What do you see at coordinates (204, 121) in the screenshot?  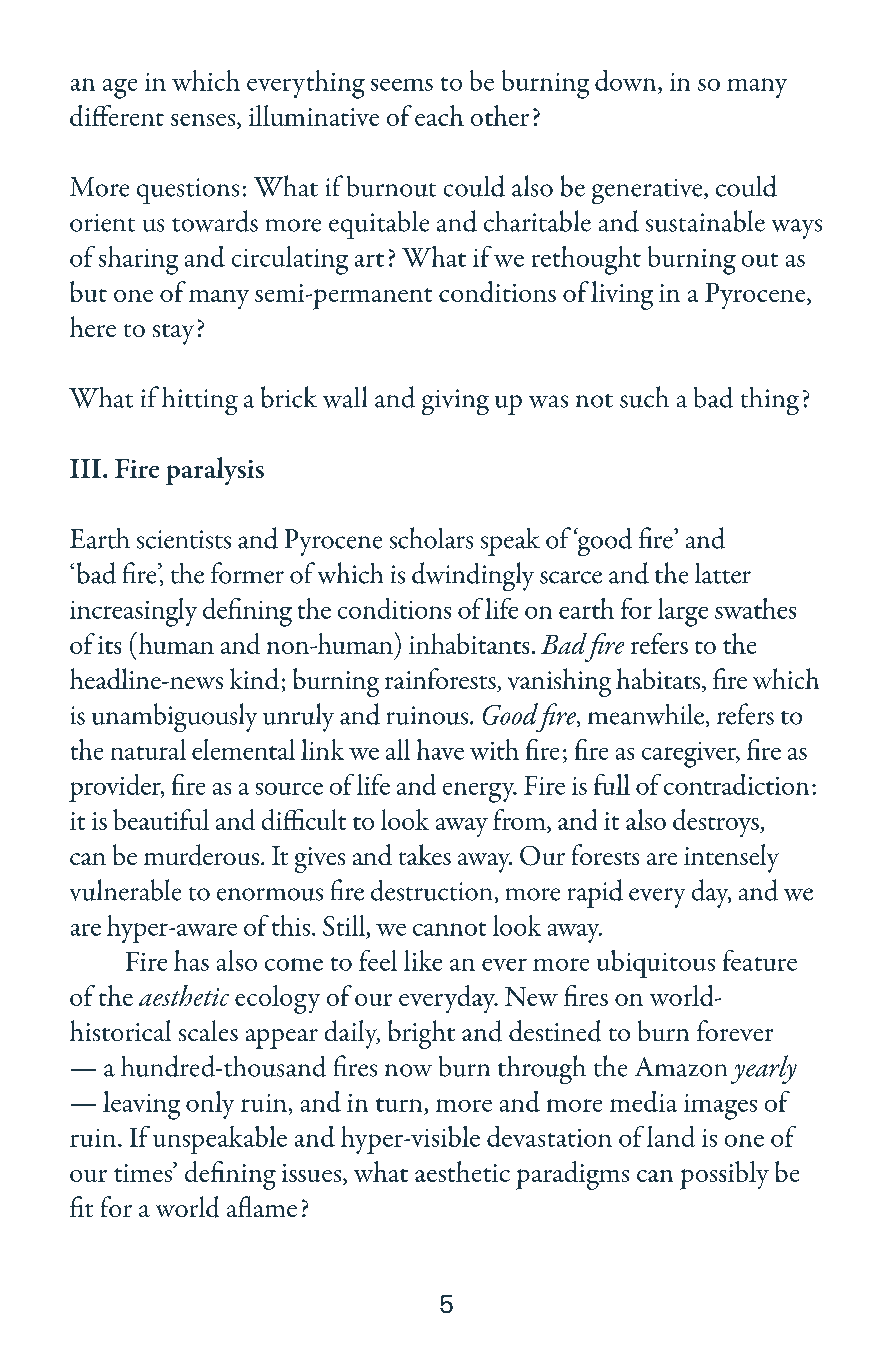 I see `senses` at bounding box center [204, 121].
